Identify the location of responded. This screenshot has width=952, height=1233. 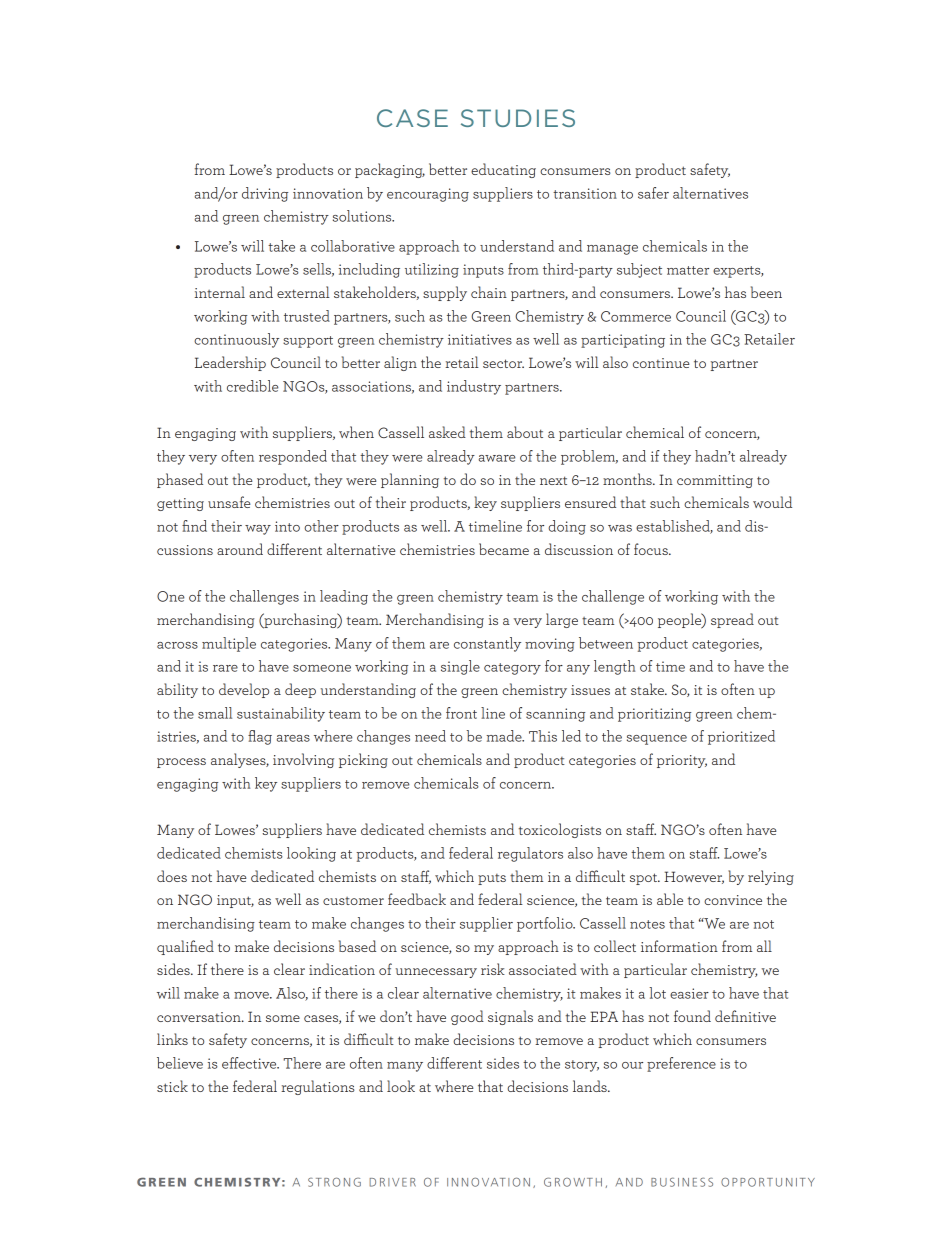
(293, 457).
